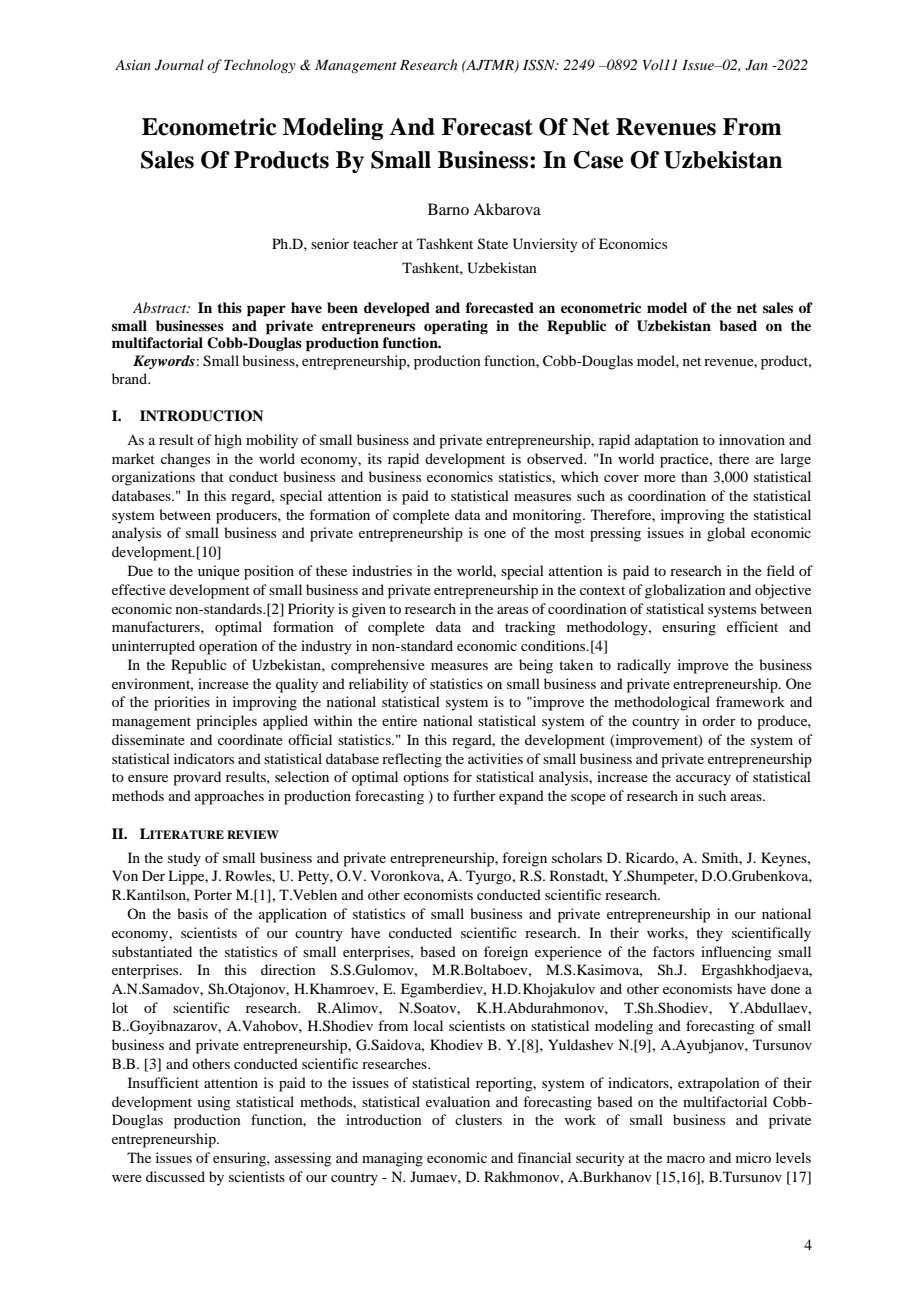 The height and width of the screenshot is (1308, 924). Describe the element at coordinates (598, 160) in the screenshot. I see `Case` at that location.
